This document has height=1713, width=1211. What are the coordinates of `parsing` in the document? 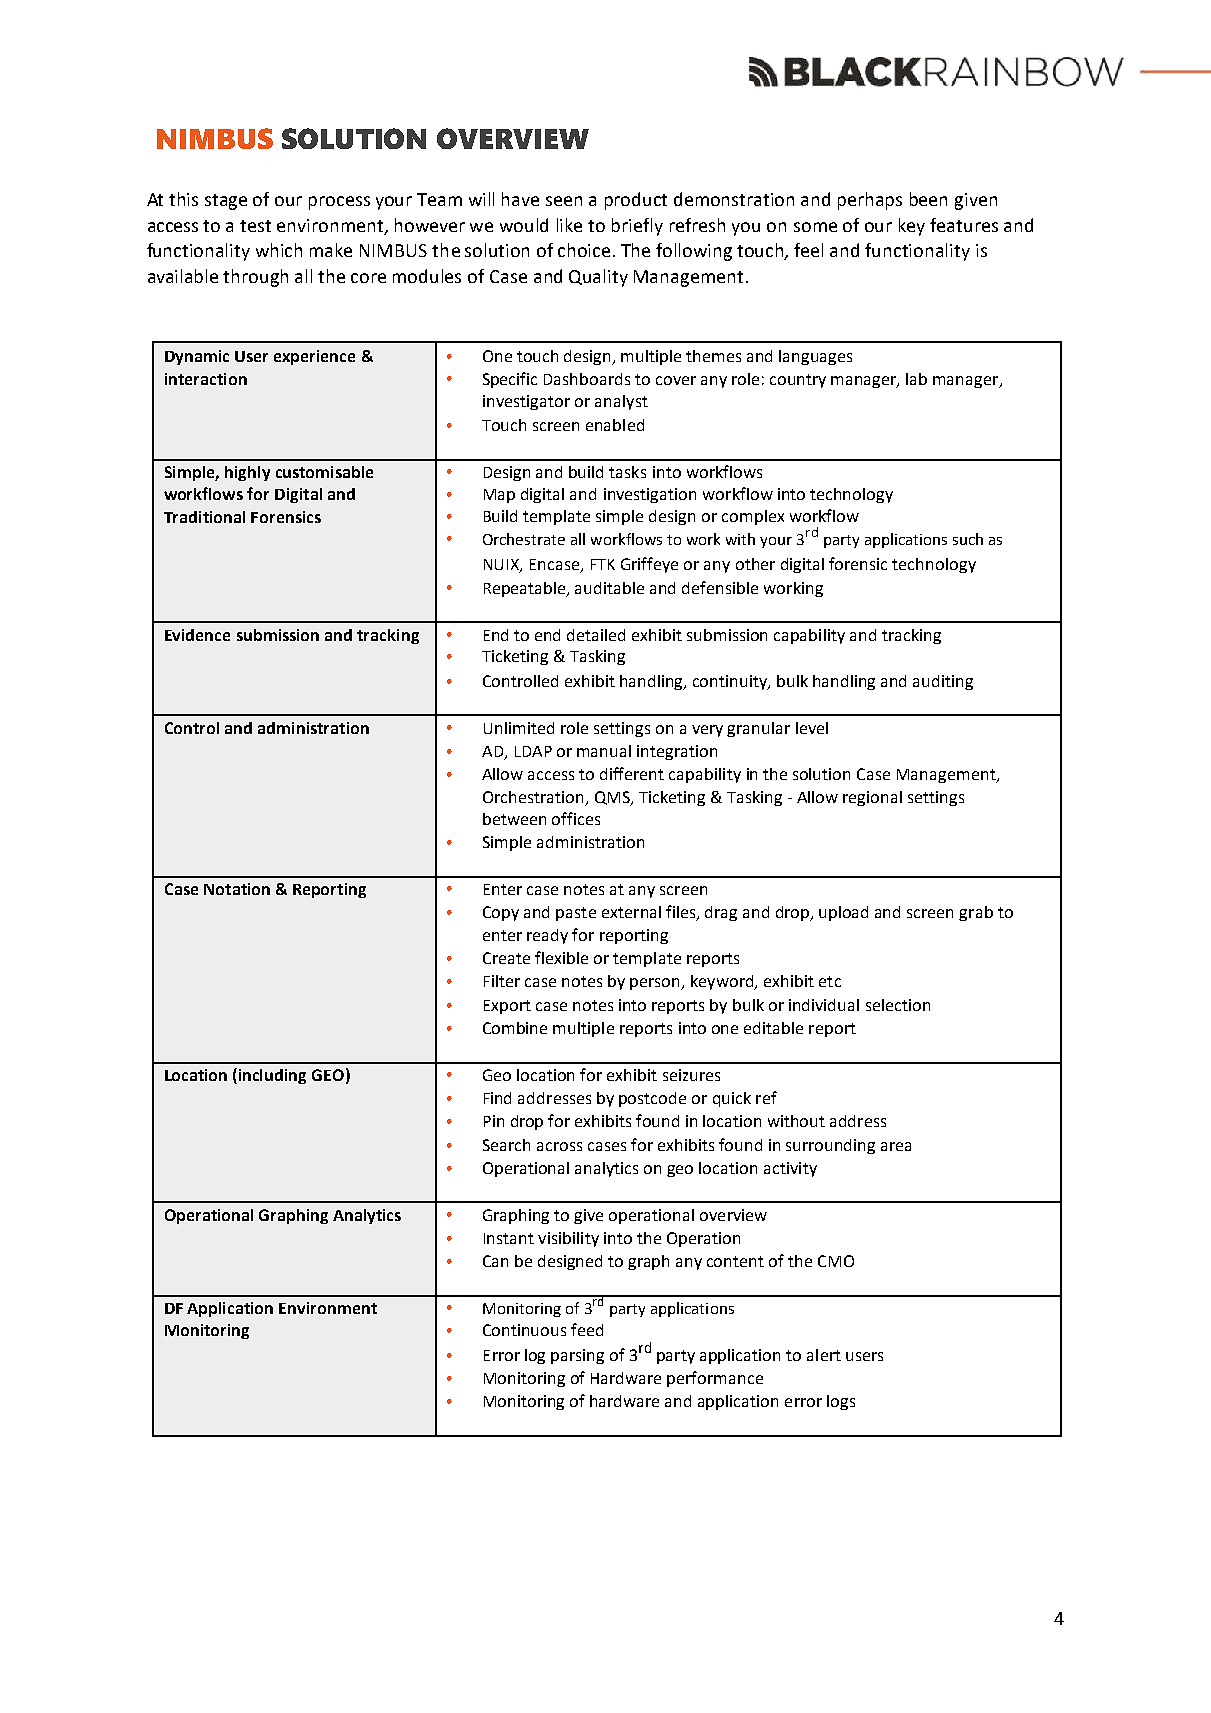 It's located at (577, 1356).
